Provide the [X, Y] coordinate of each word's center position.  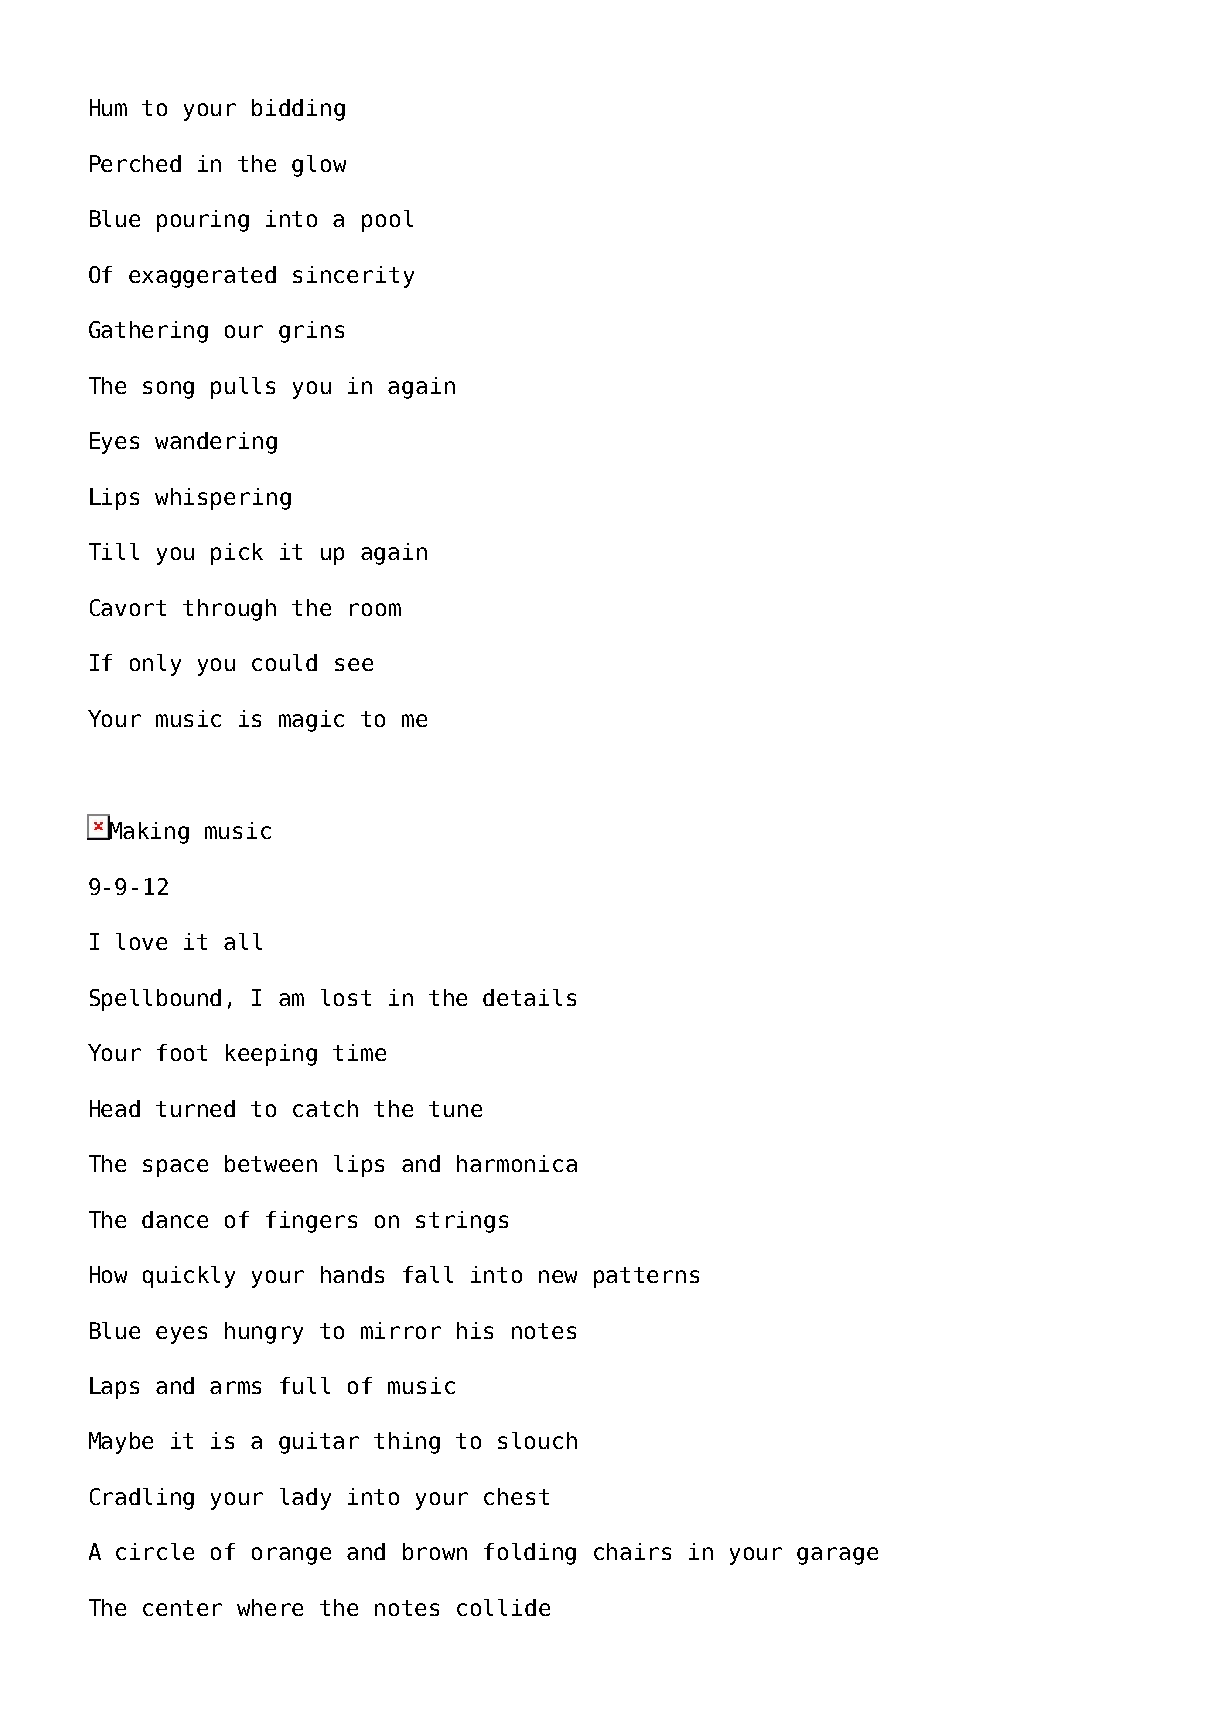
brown [435, 1551]
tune [455, 1109]
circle [155, 1551]
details [529, 997]
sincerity [353, 277]
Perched [135, 163]
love [141, 941]
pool [387, 221]
